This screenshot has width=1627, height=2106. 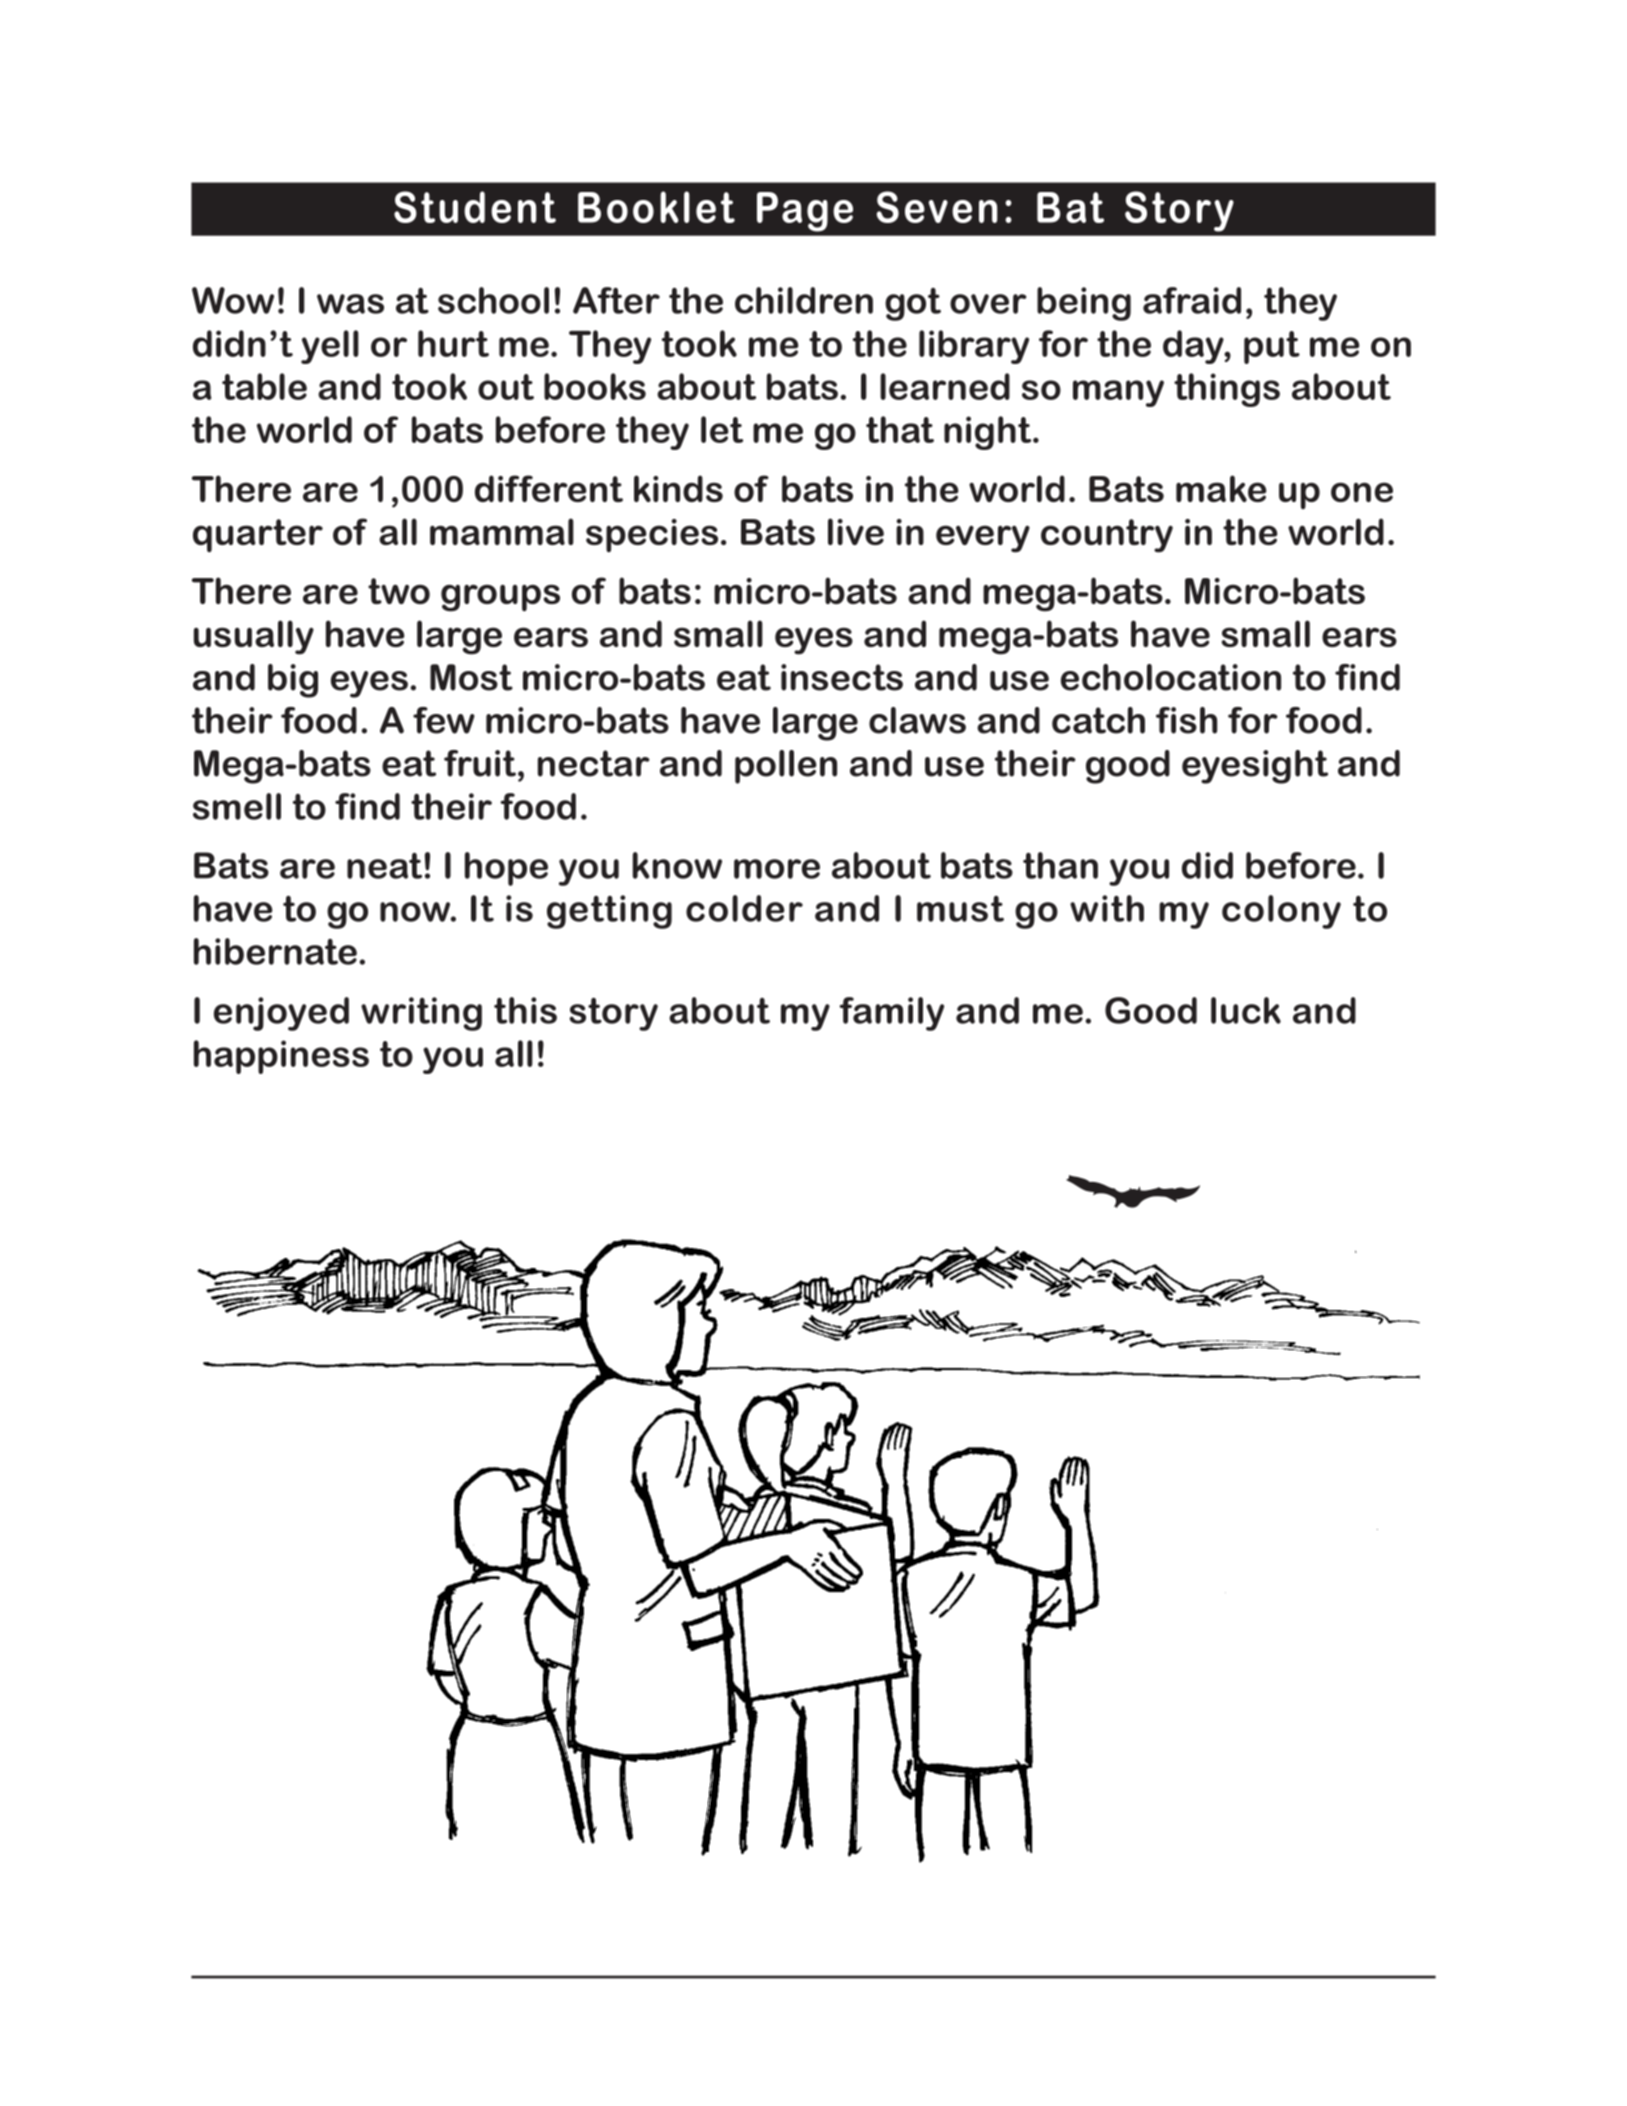 I want to click on things, so click(x=1227, y=390).
